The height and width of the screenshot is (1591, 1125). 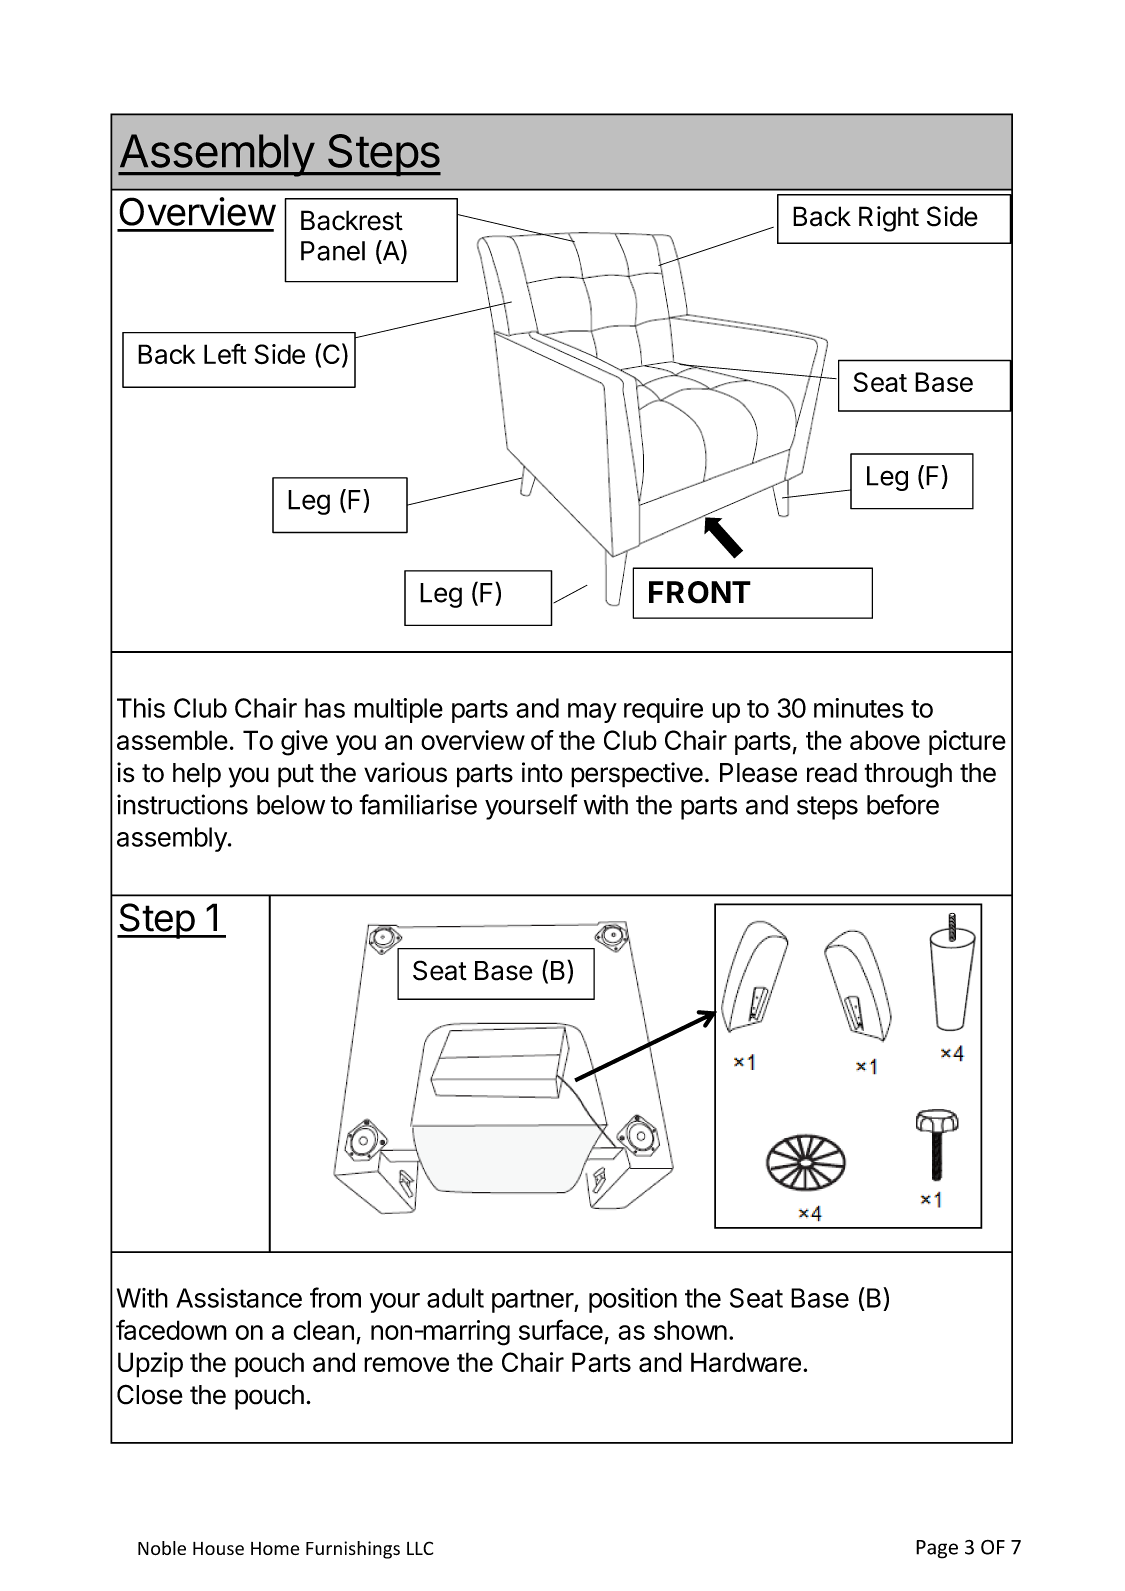 I want to click on LLC, so click(x=420, y=1548).
